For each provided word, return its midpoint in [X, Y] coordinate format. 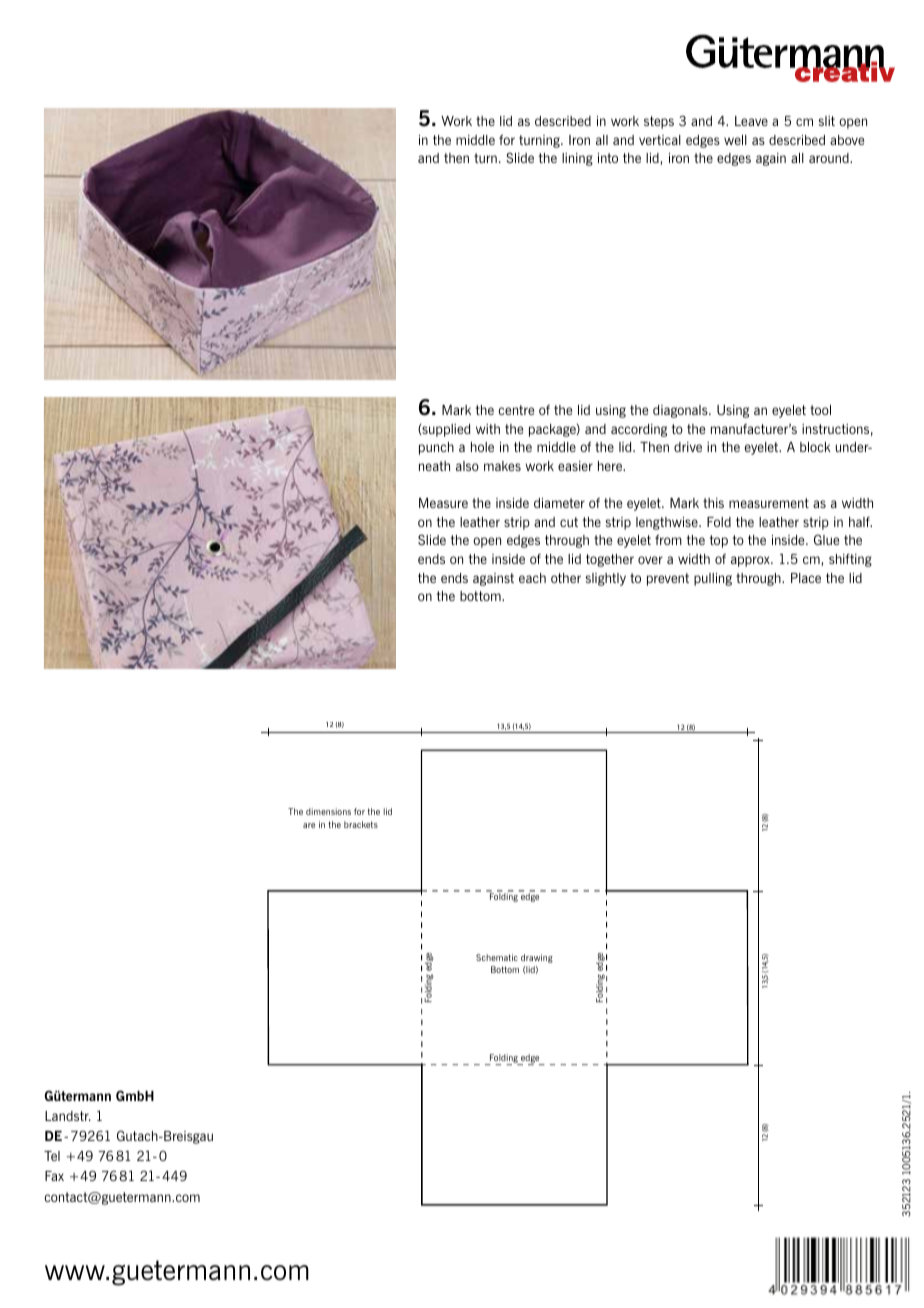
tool [820, 410]
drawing [537, 958]
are [309, 825]
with [488, 429]
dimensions [328, 811]
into [608, 158]
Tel [52, 1156]
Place [806, 578]
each [532, 578]
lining [577, 159]
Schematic [497, 957]
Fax [54, 1176]
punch [436, 448]
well [735, 140]
